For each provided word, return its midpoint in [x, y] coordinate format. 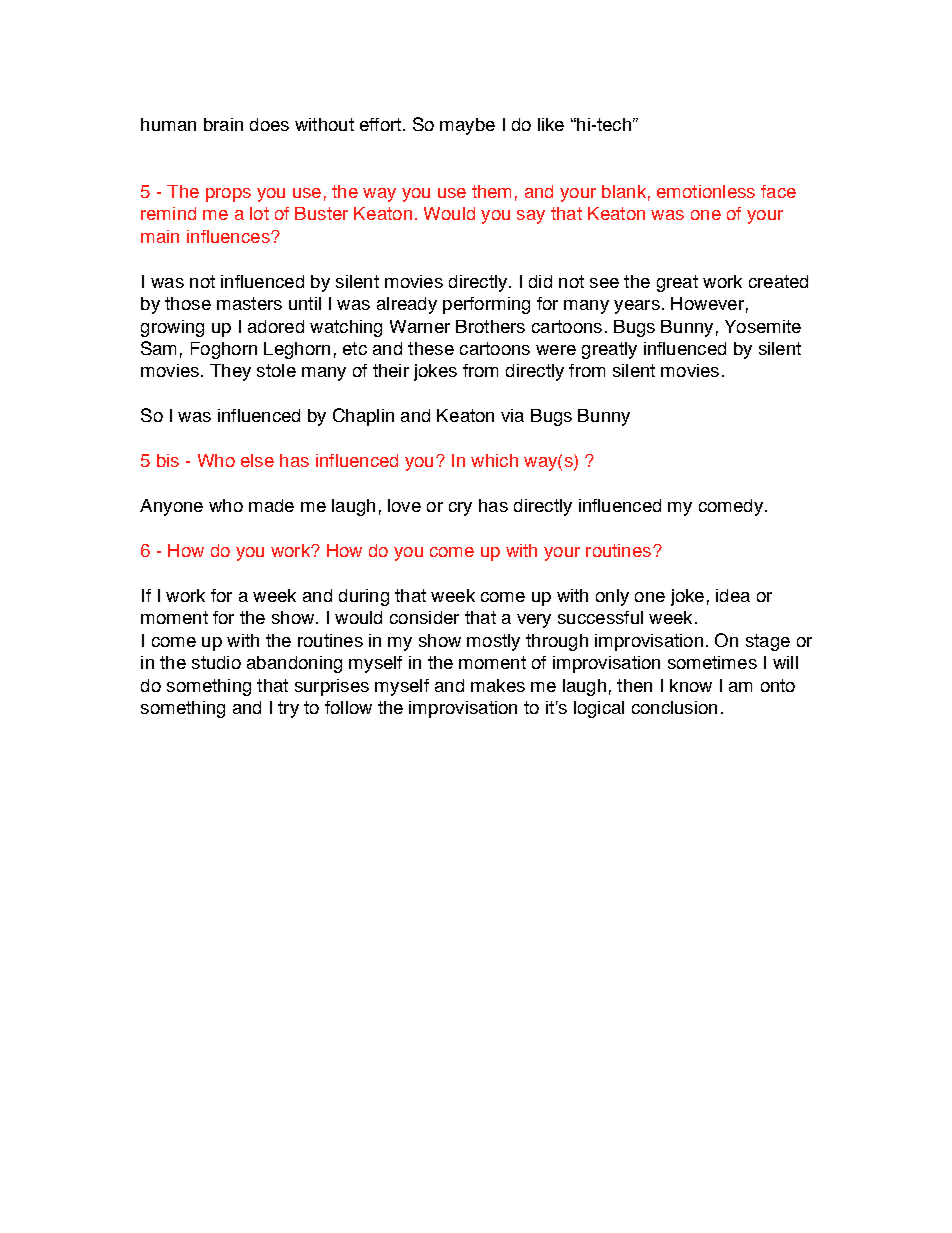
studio [216, 662]
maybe [467, 126]
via [512, 415]
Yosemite [763, 326]
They [230, 372]
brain [223, 124]
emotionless [706, 191]
